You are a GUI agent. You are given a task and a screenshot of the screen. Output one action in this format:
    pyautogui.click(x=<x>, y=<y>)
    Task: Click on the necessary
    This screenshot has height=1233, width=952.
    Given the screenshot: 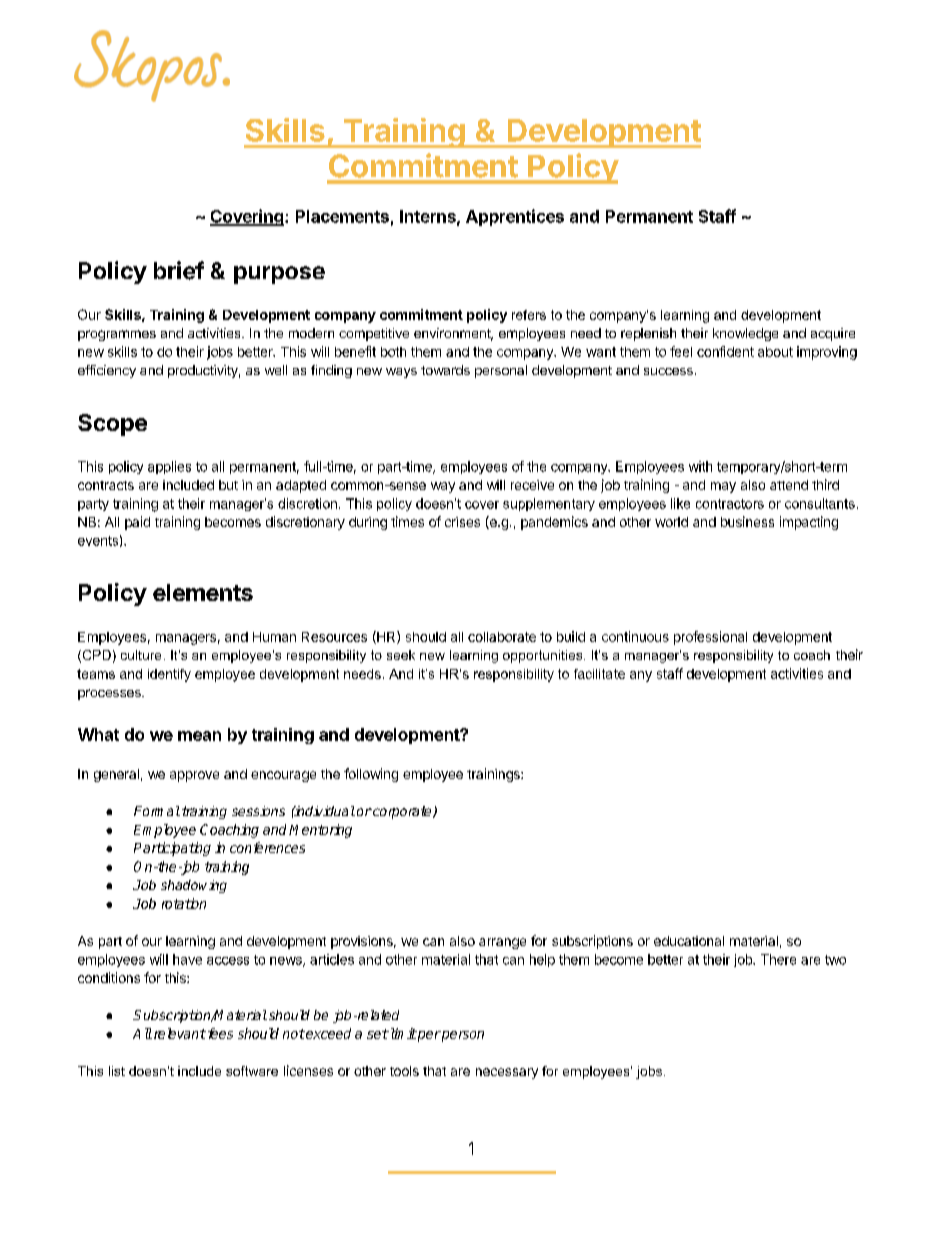 What is the action you would take?
    pyautogui.click(x=507, y=1073)
